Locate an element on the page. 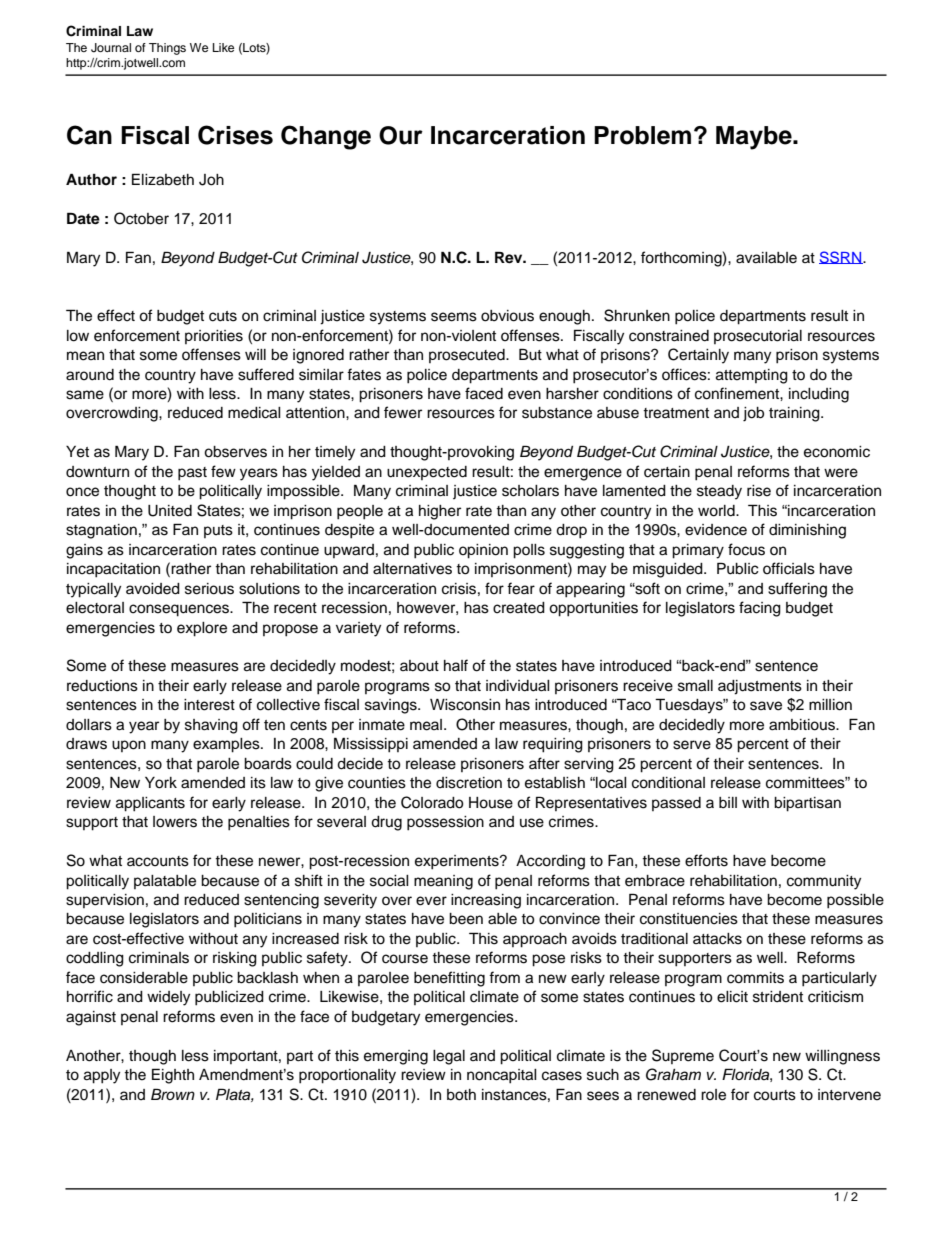 The width and height of the image is (952, 1233). Things is located at coordinates (167, 49).
